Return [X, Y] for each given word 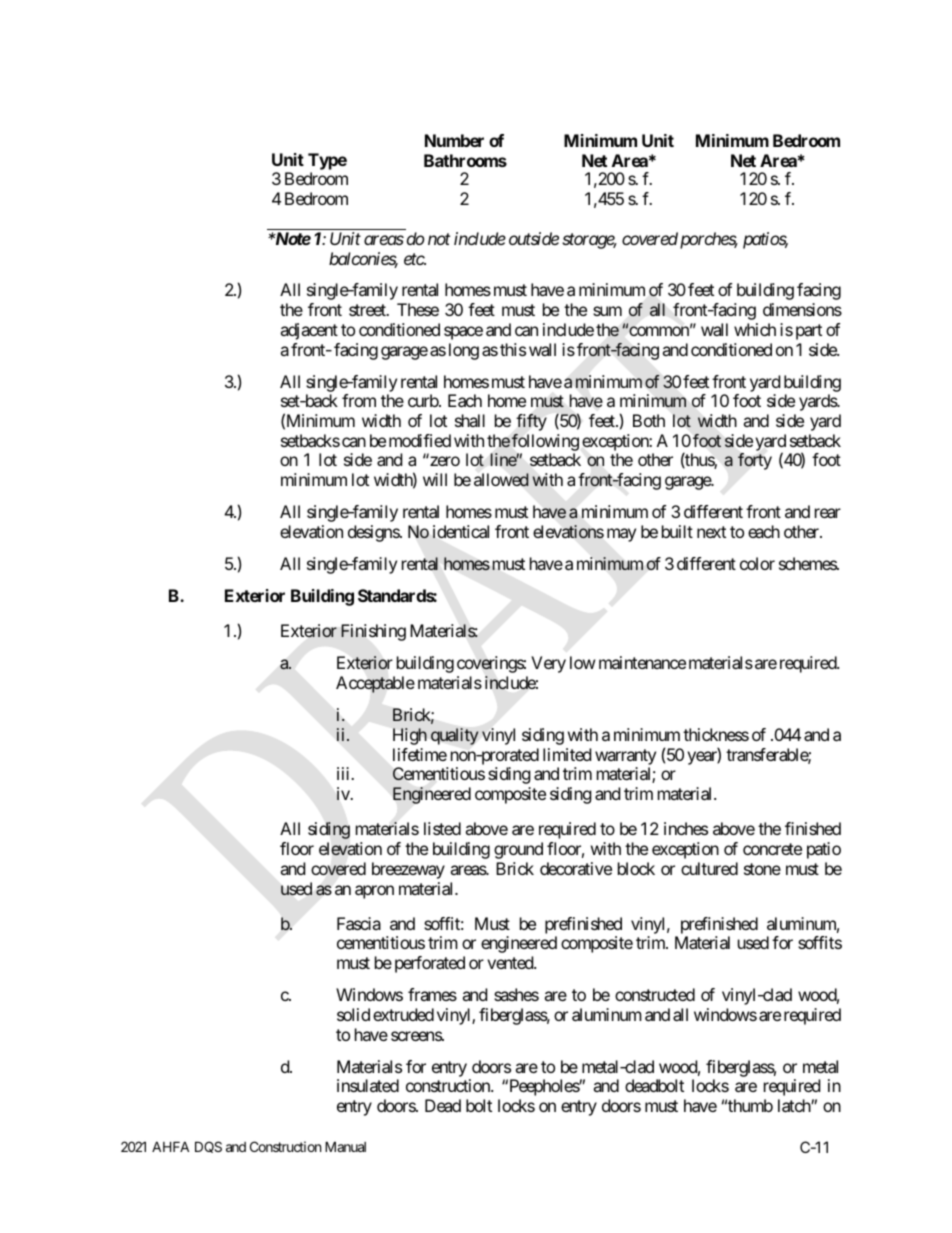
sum [607, 311]
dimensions [802, 309]
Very [548, 664]
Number [454, 140]
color [757, 563]
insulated [368, 1085]
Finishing [373, 632]
